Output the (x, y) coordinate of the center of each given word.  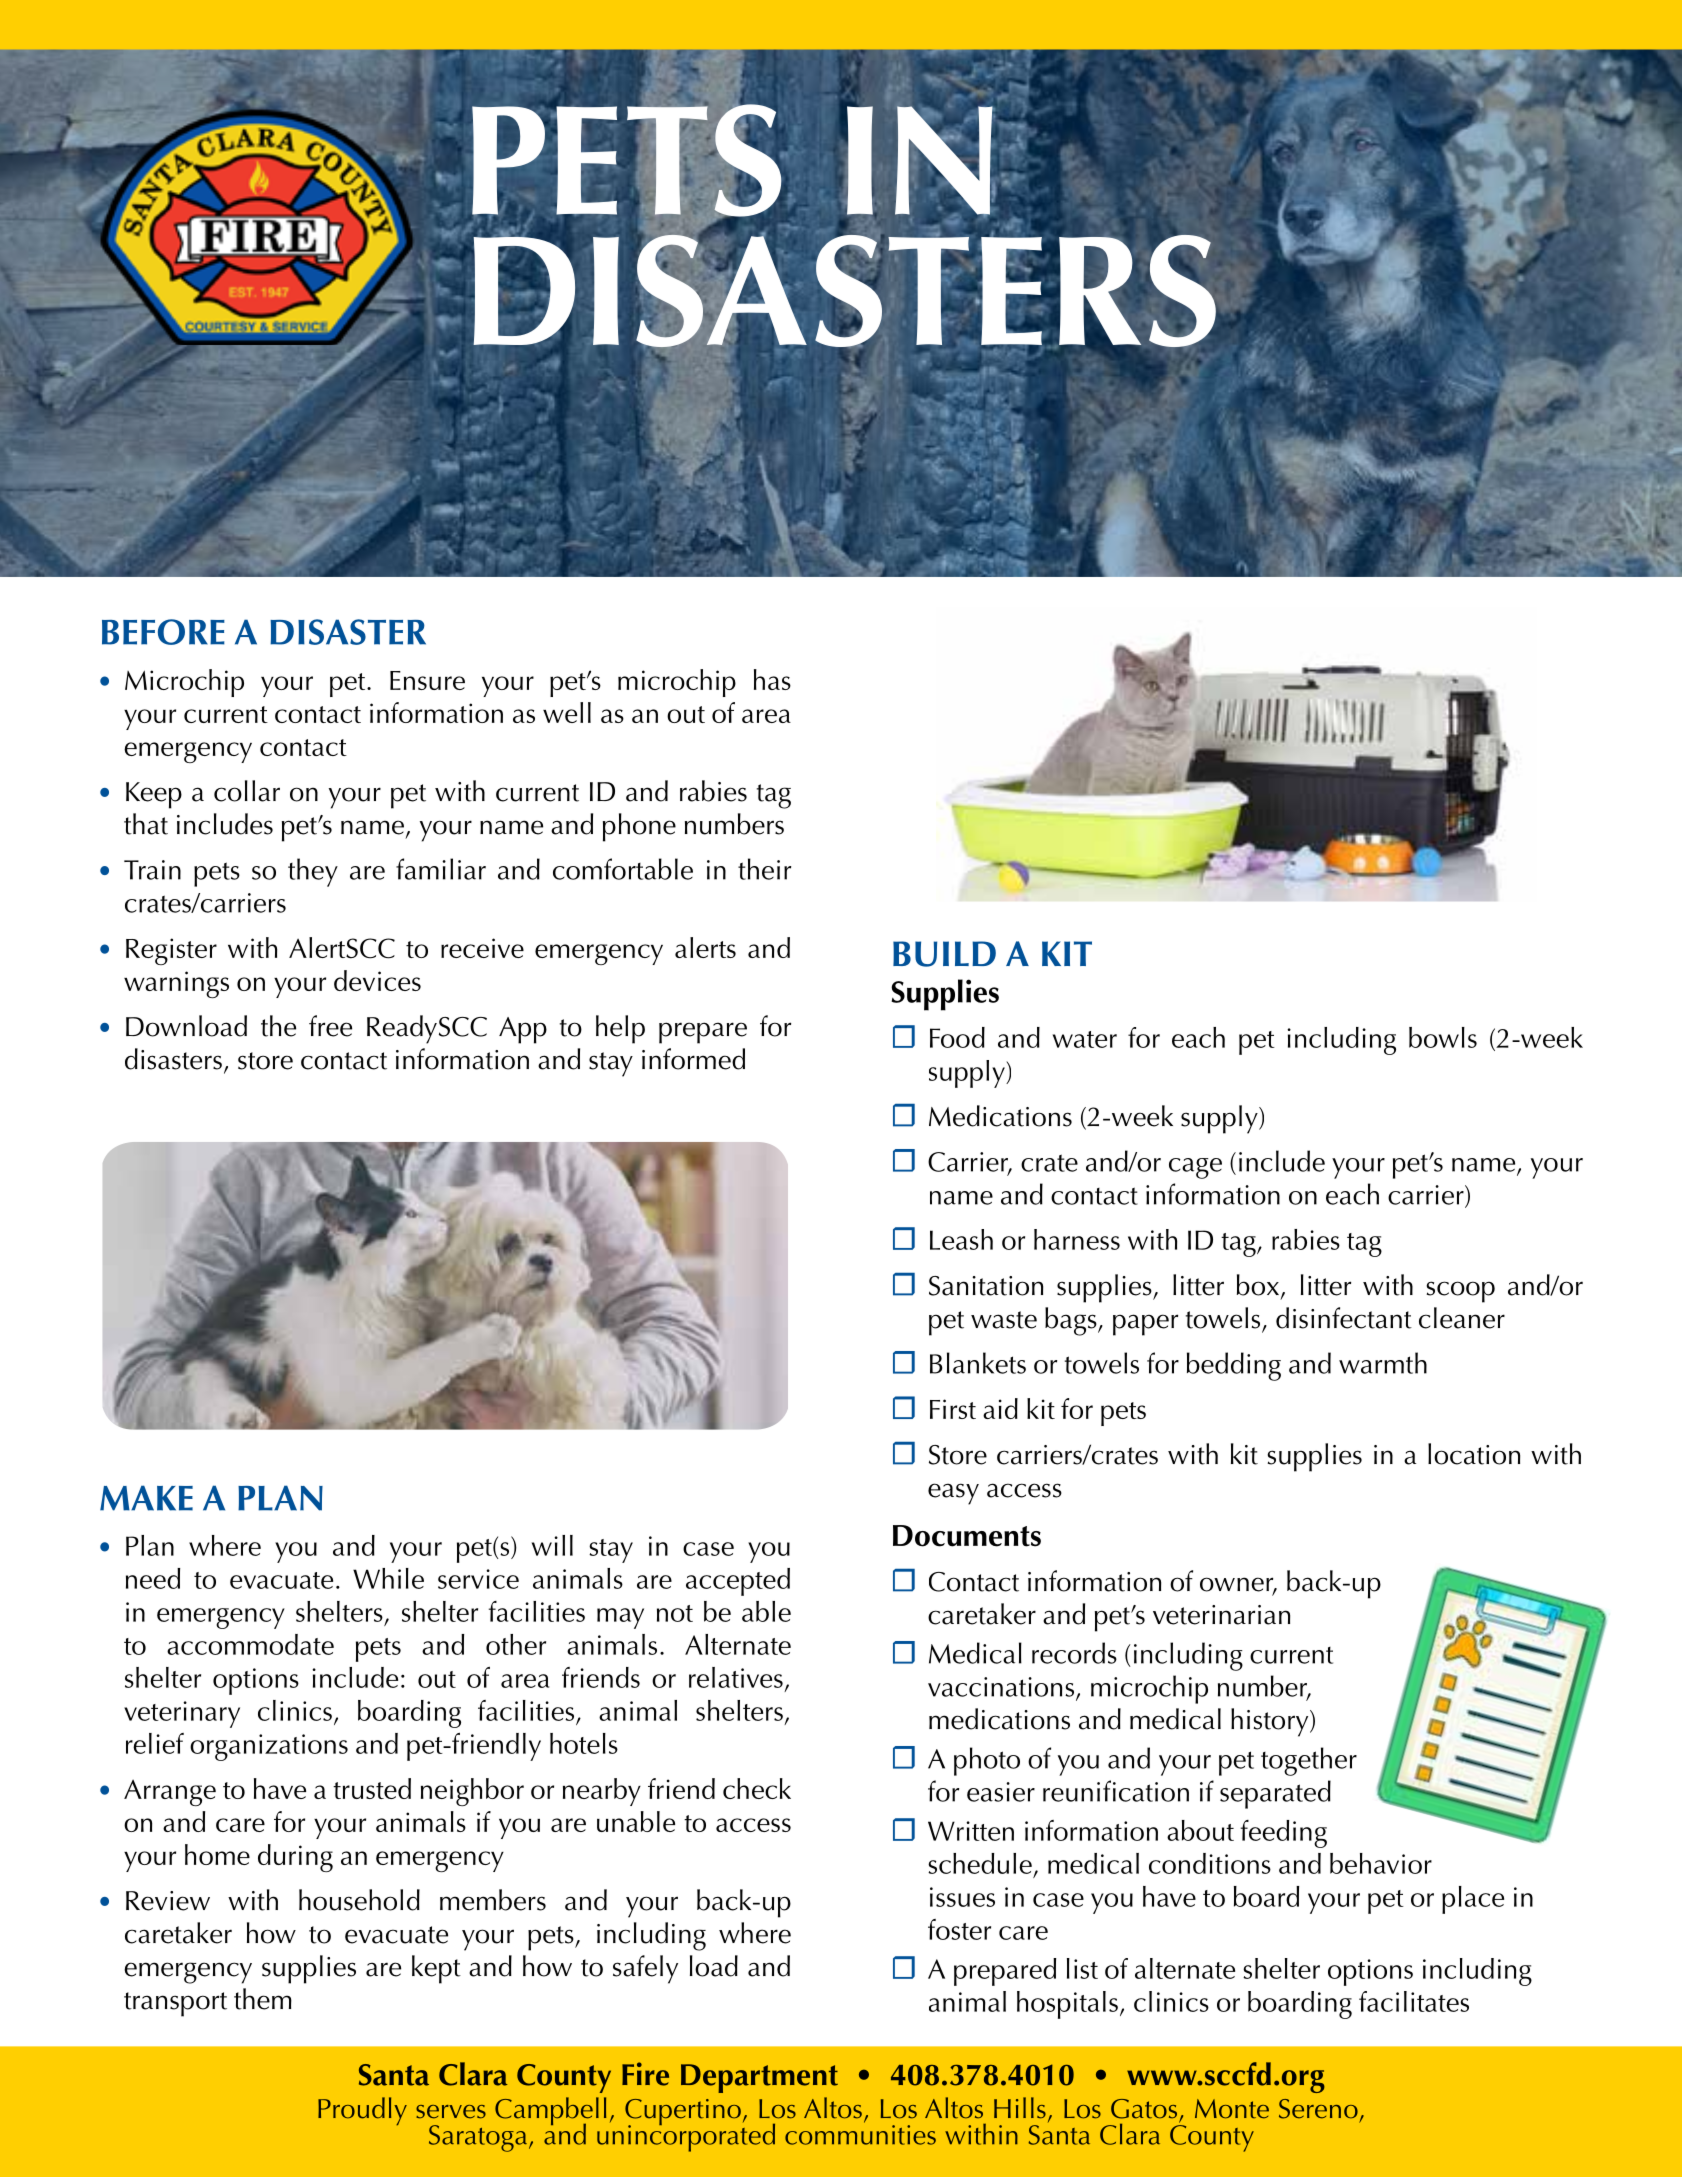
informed (693, 1059)
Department (759, 2078)
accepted (738, 1582)
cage (1195, 1168)
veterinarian (1221, 1615)
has (772, 679)
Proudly (362, 2111)
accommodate (250, 1644)
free (330, 1026)
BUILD (944, 954)
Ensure (427, 680)
